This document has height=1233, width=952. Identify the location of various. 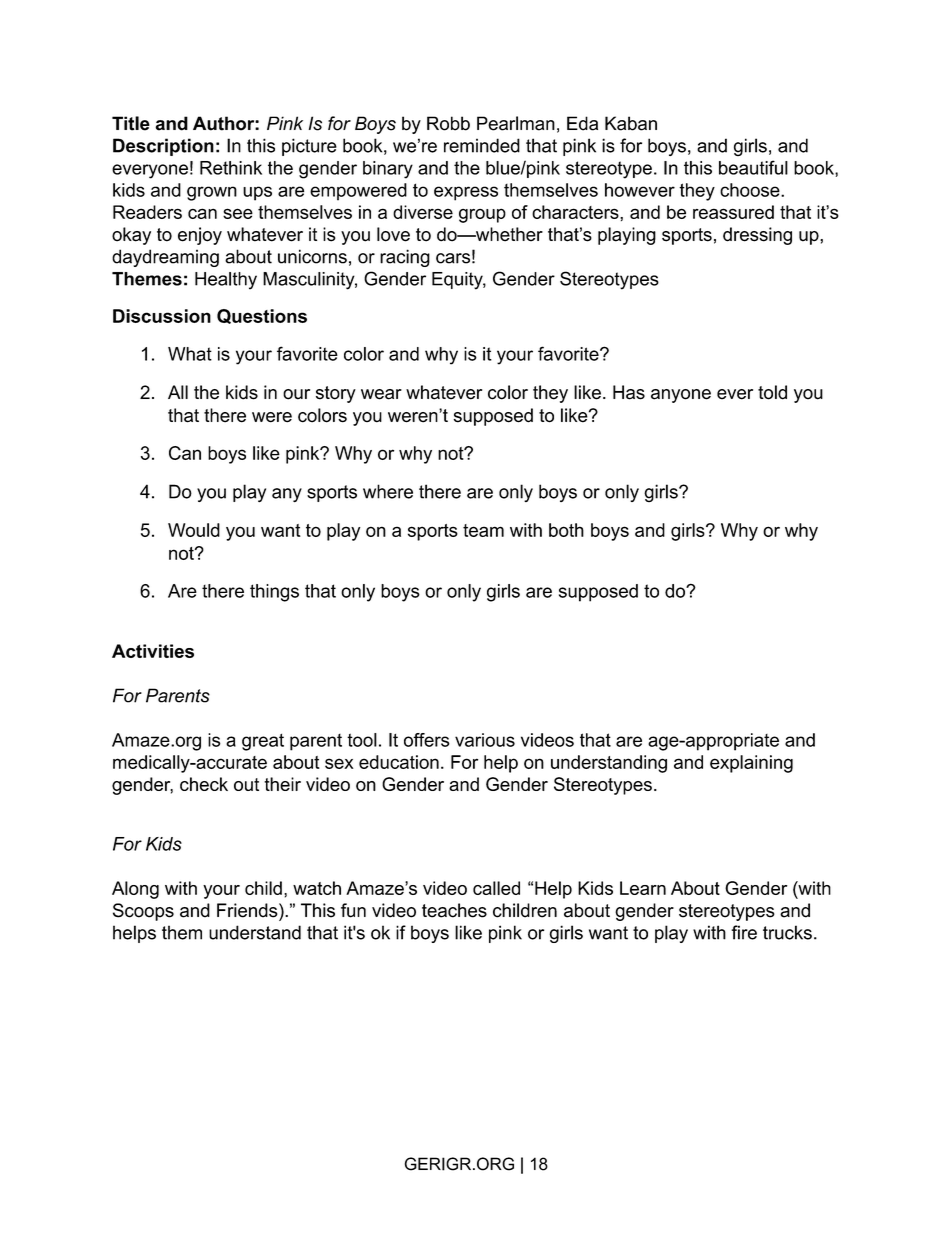
(485, 740).
